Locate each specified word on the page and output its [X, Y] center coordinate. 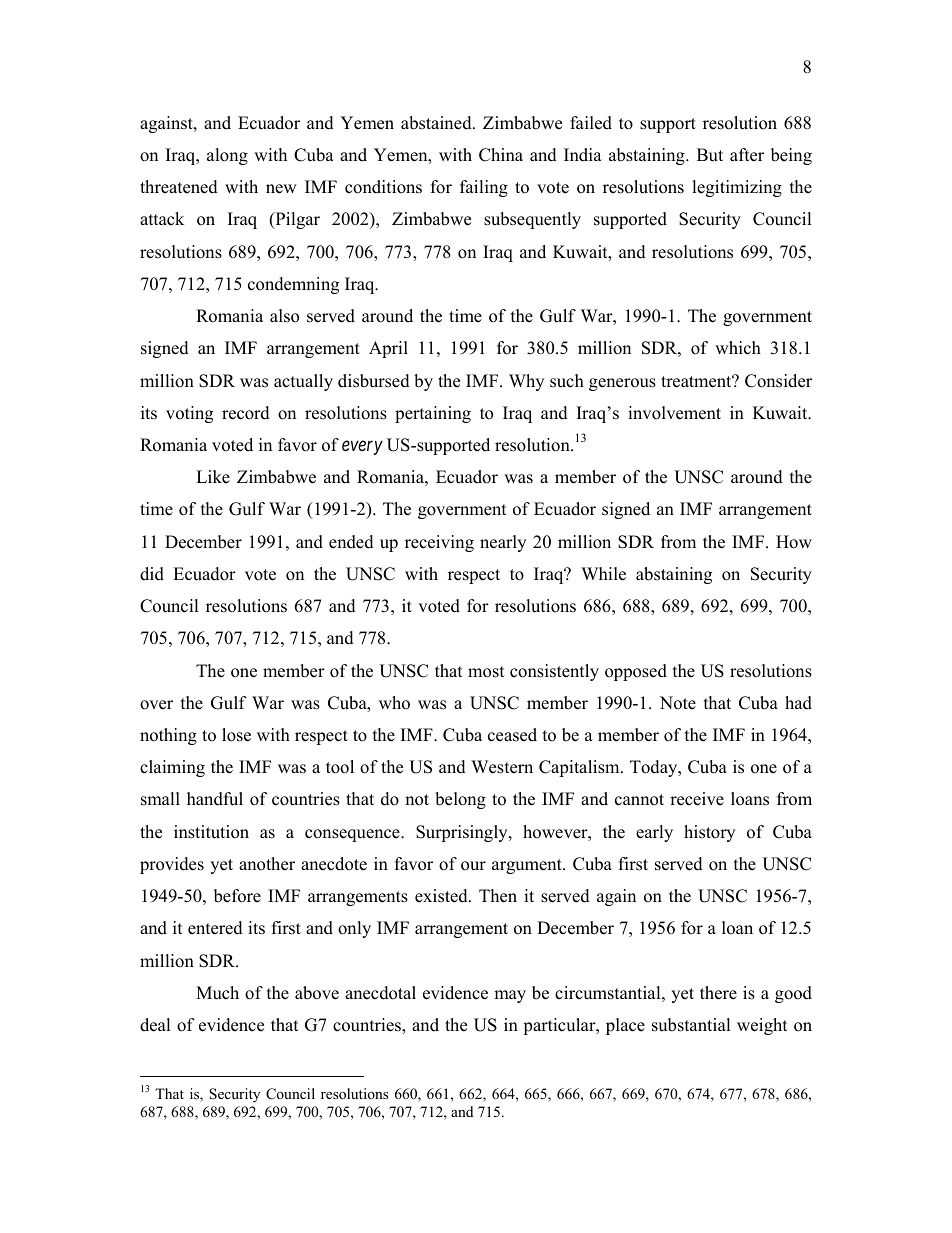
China [501, 155]
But [710, 155]
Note [678, 703]
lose [236, 735]
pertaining [433, 414]
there [718, 993]
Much [217, 993]
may [510, 996]
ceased [512, 735]
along [227, 156]
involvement [674, 413]
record [246, 413]
